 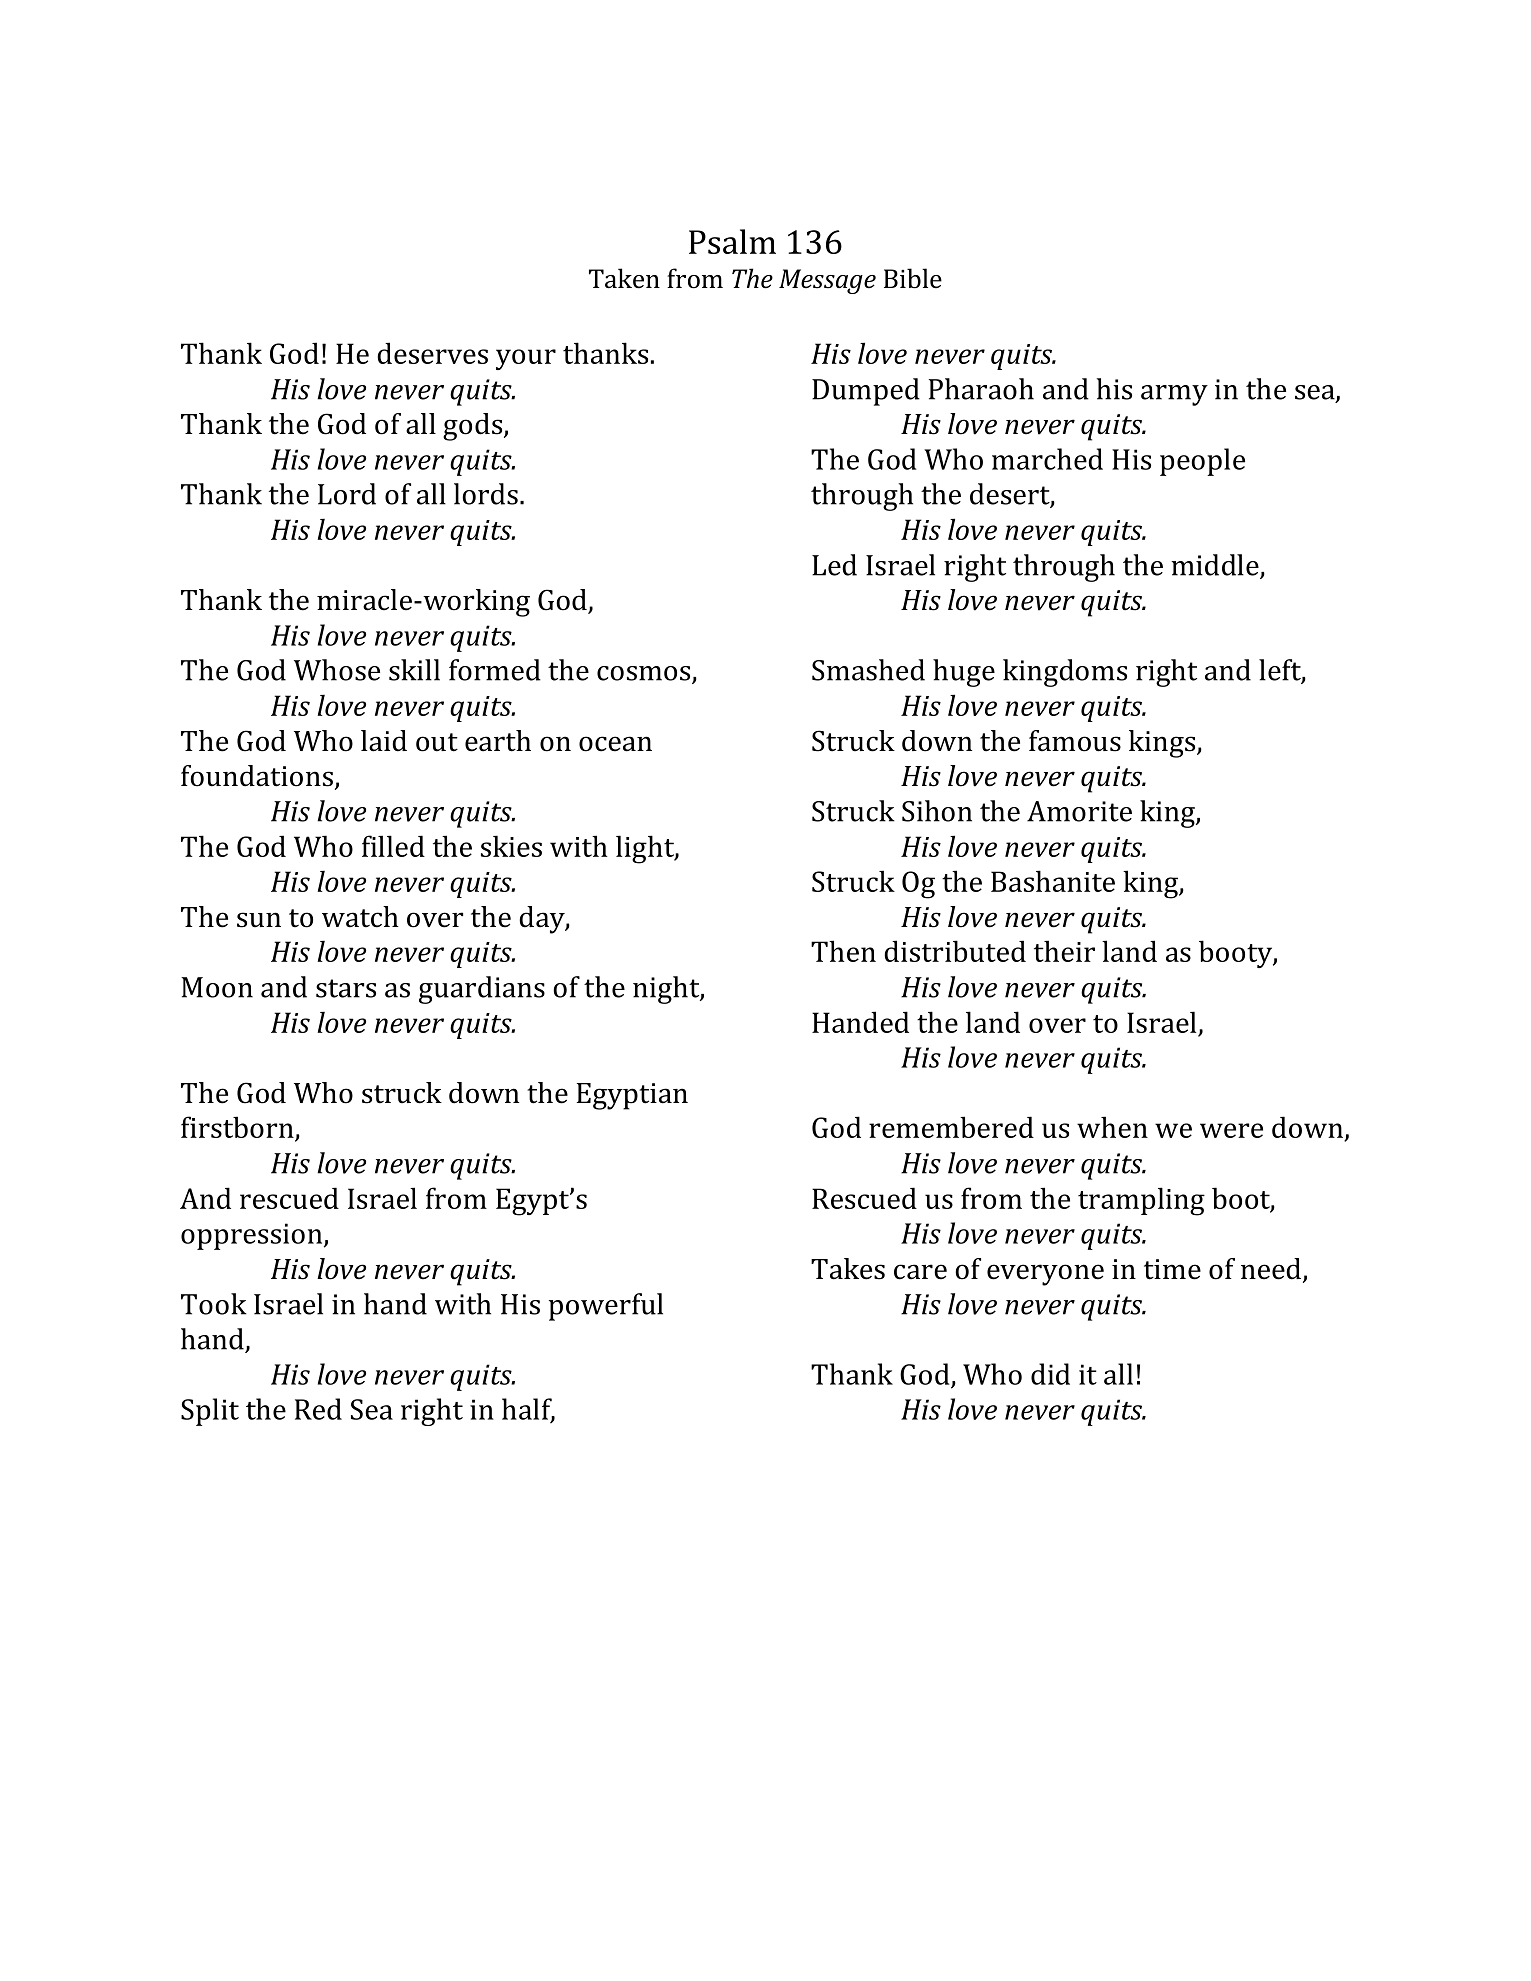 I want to click on their, so click(x=1064, y=951).
